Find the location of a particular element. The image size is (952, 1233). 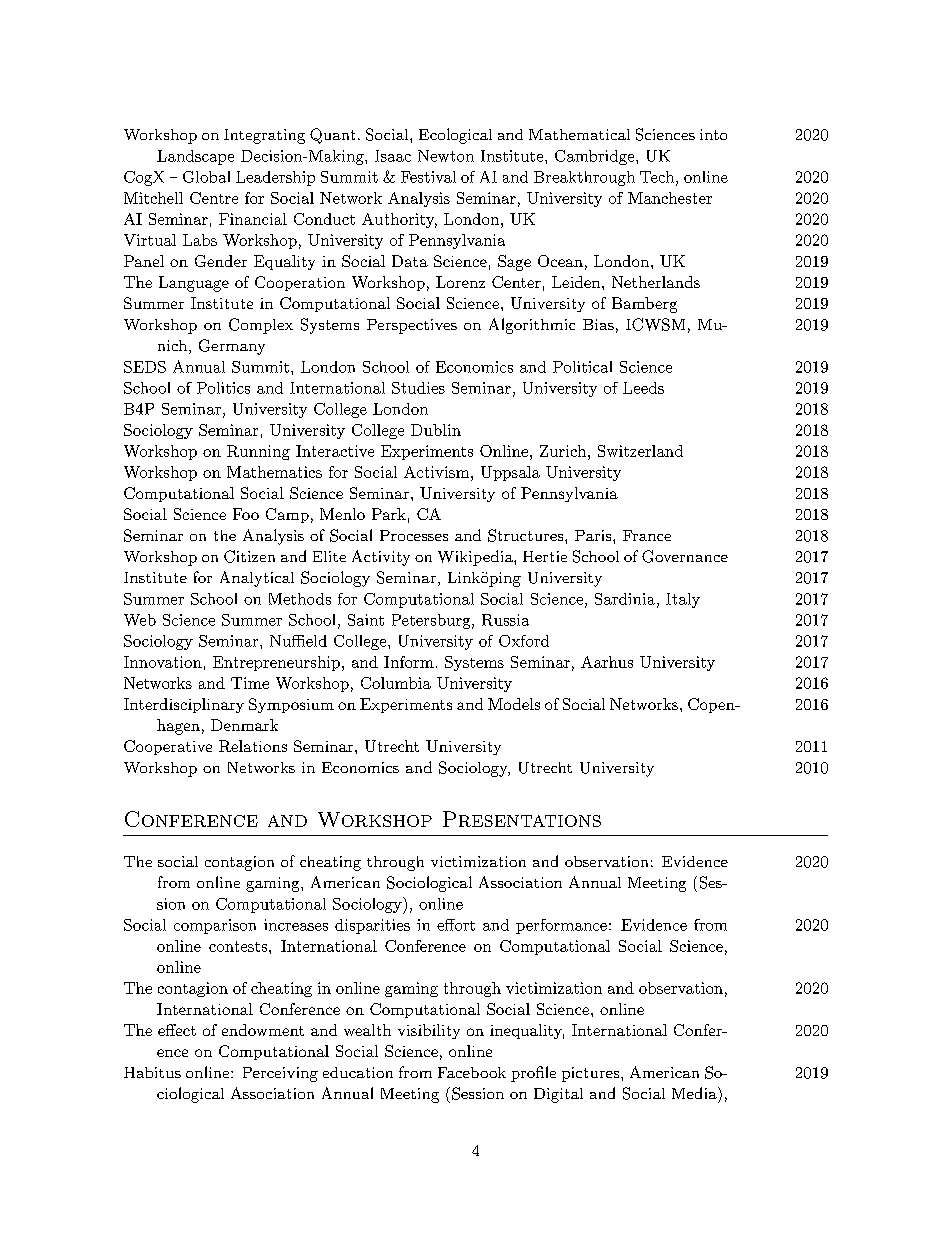

Aarhus is located at coordinates (607, 662).
